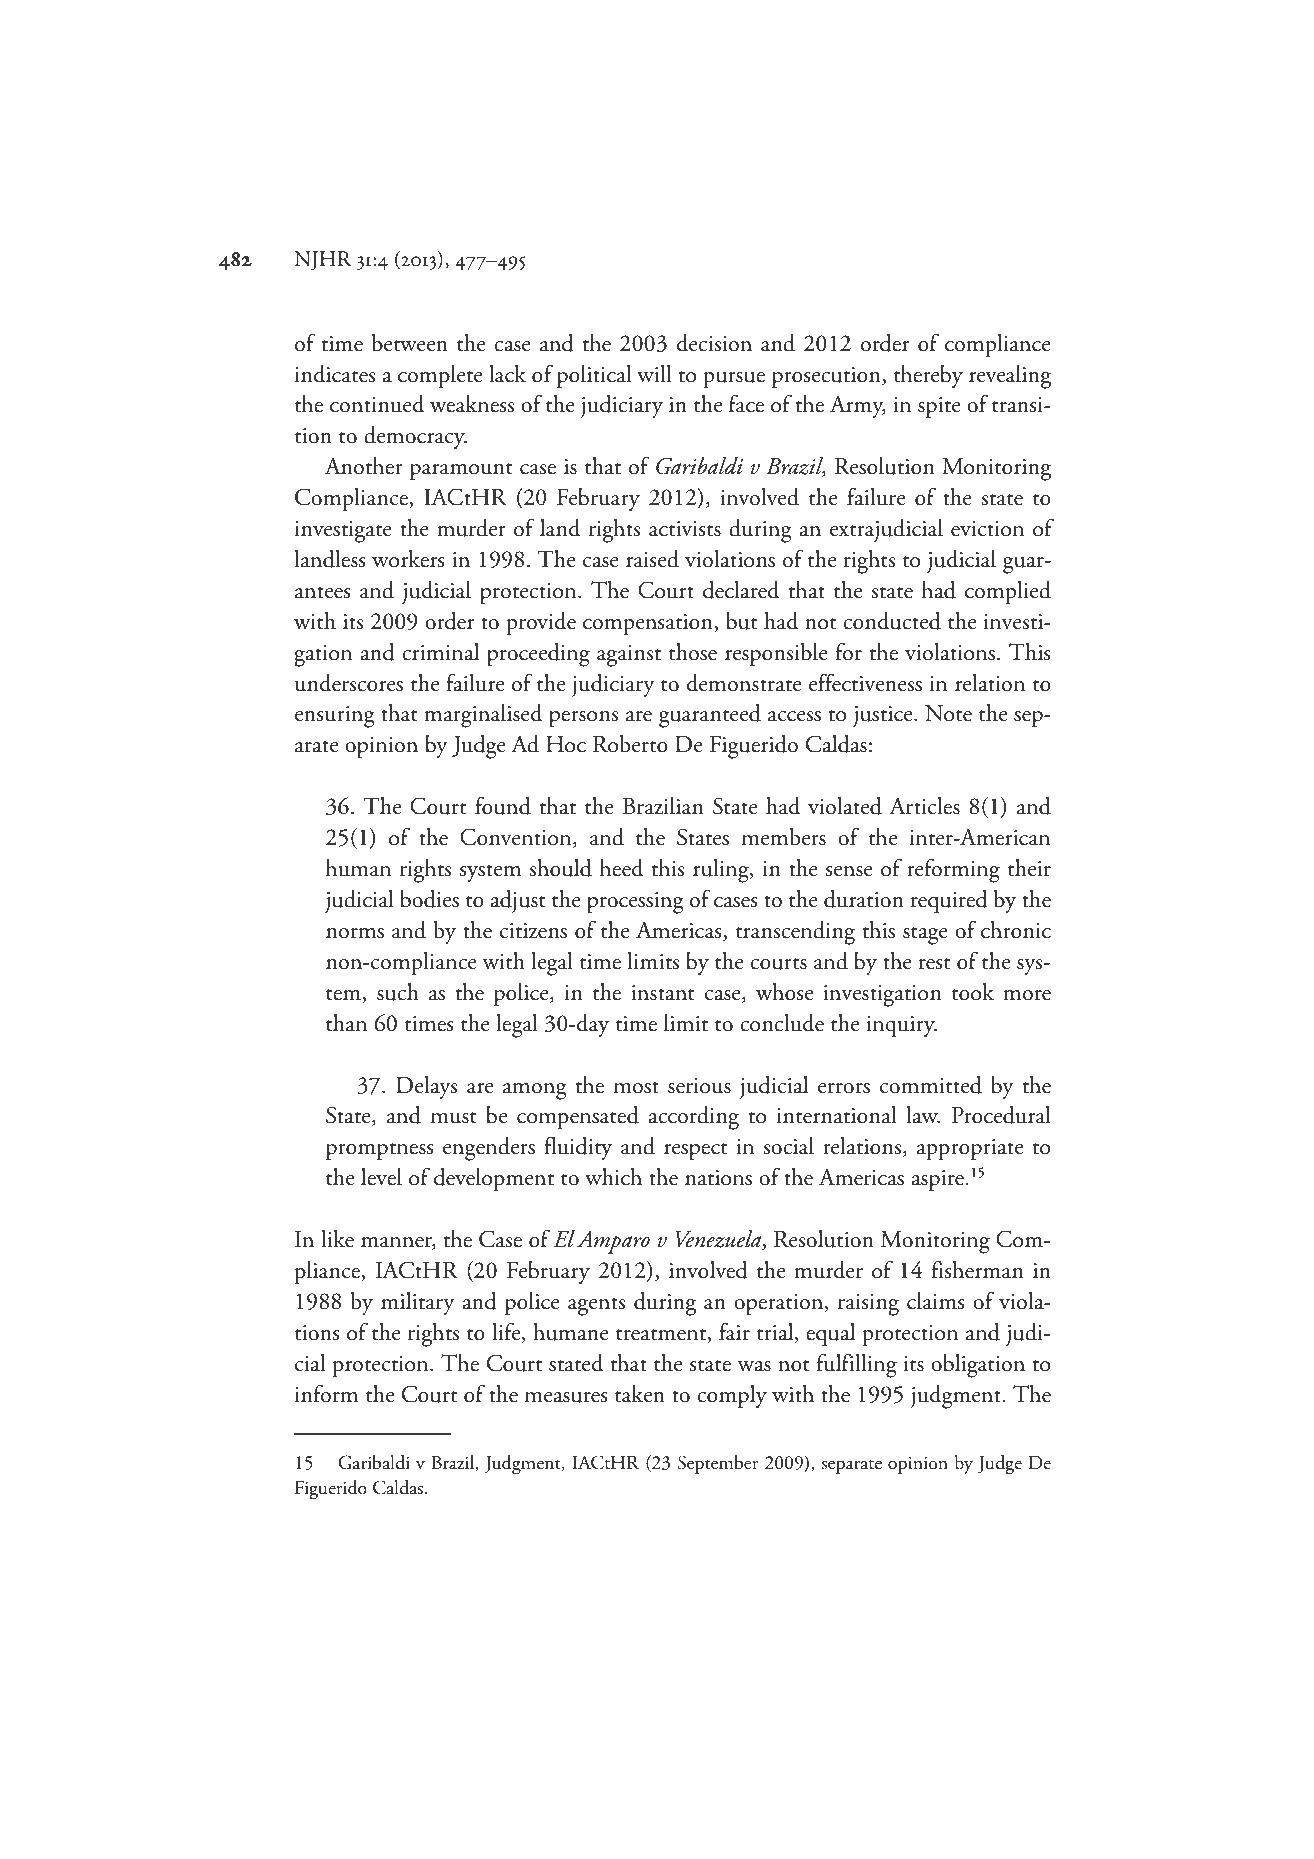  Describe the element at coordinates (326, 1393) in the screenshot. I see `inform` at that location.
